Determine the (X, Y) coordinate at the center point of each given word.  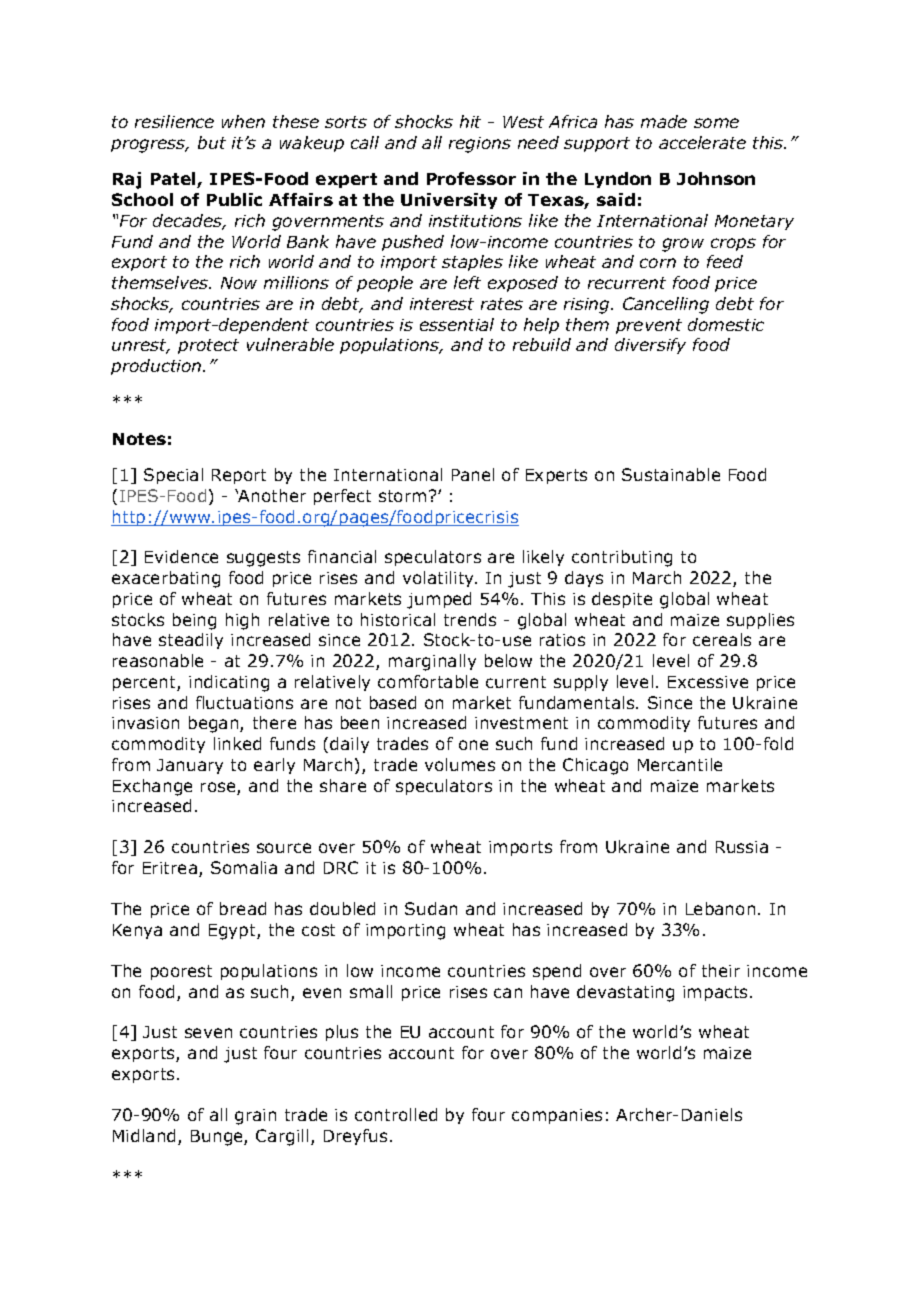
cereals (722, 639)
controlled (396, 1114)
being (194, 621)
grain (255, 1117)
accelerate (702, 142)
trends (470, 619)
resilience (174, 121)
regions (480, 145)
